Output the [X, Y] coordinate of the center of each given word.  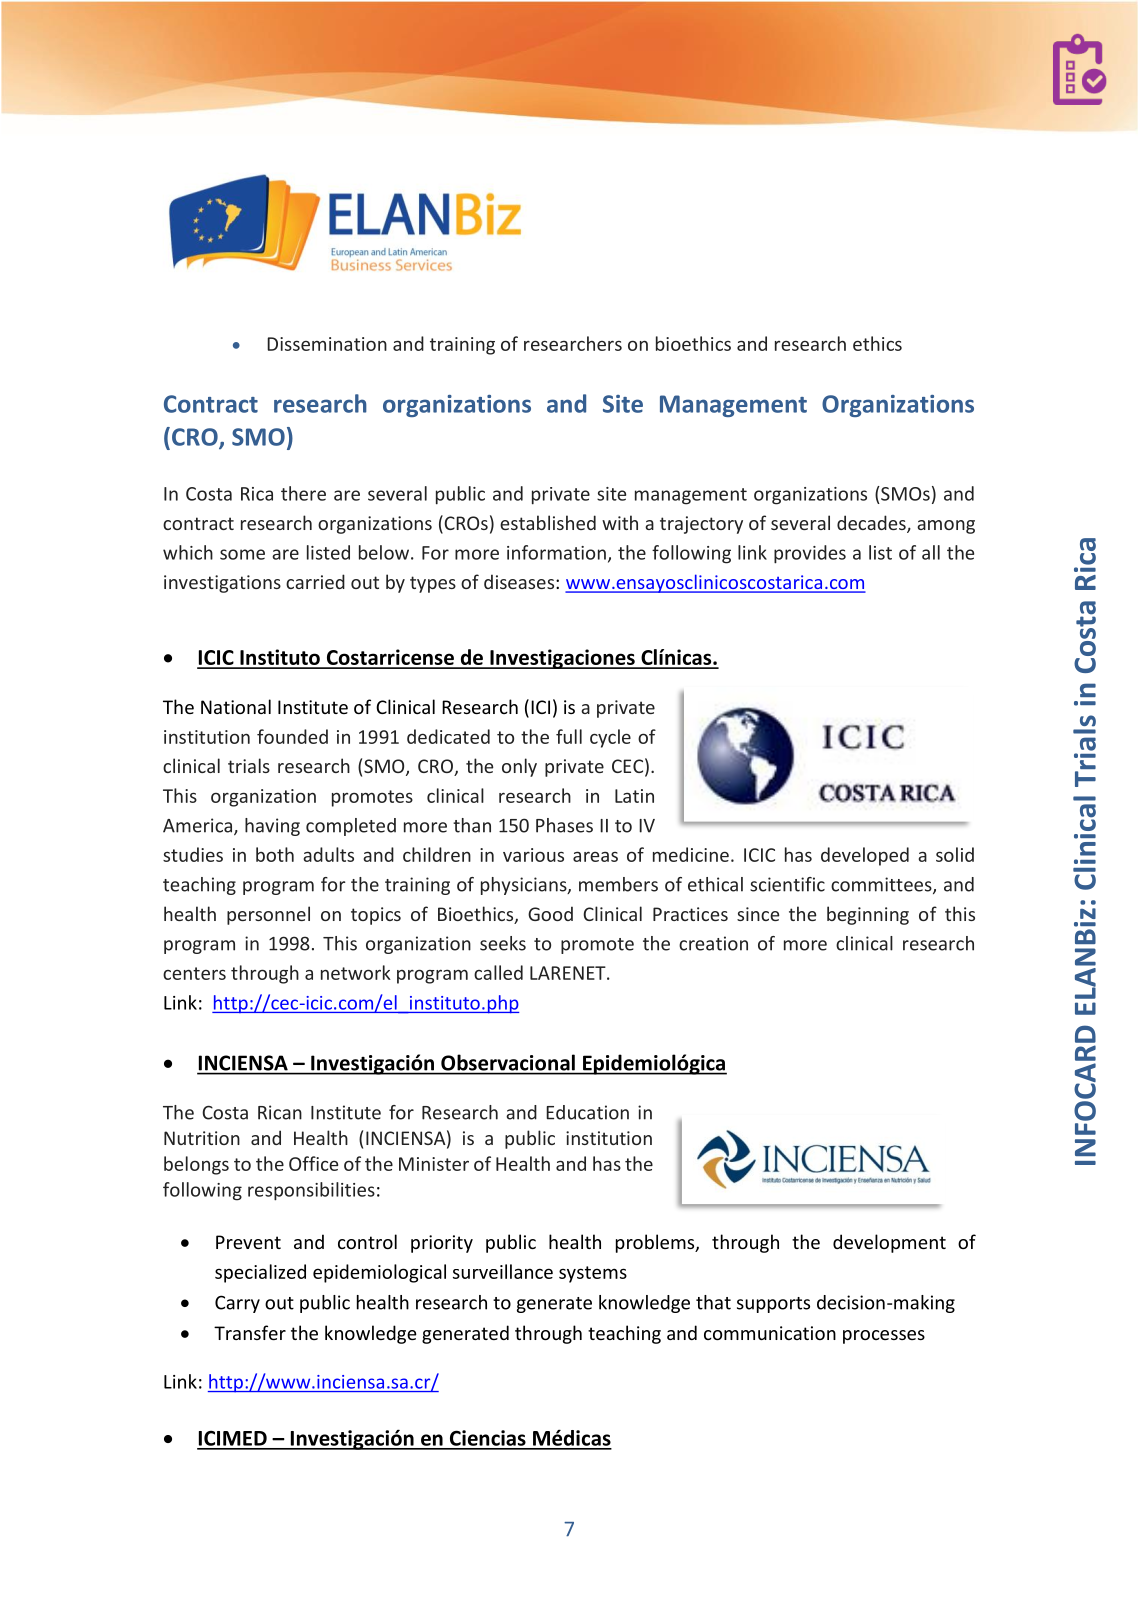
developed [865, 856]
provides [810, 554]
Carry [237, 1304]
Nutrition [202, 1138]
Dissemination [327, 344]
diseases [520, 581]
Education [587, 1112]
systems [593, 1274]
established [548, 522]
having [272, 827]
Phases [564, 825]
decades [872, 524]
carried [315, 581]
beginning [868, 915]
